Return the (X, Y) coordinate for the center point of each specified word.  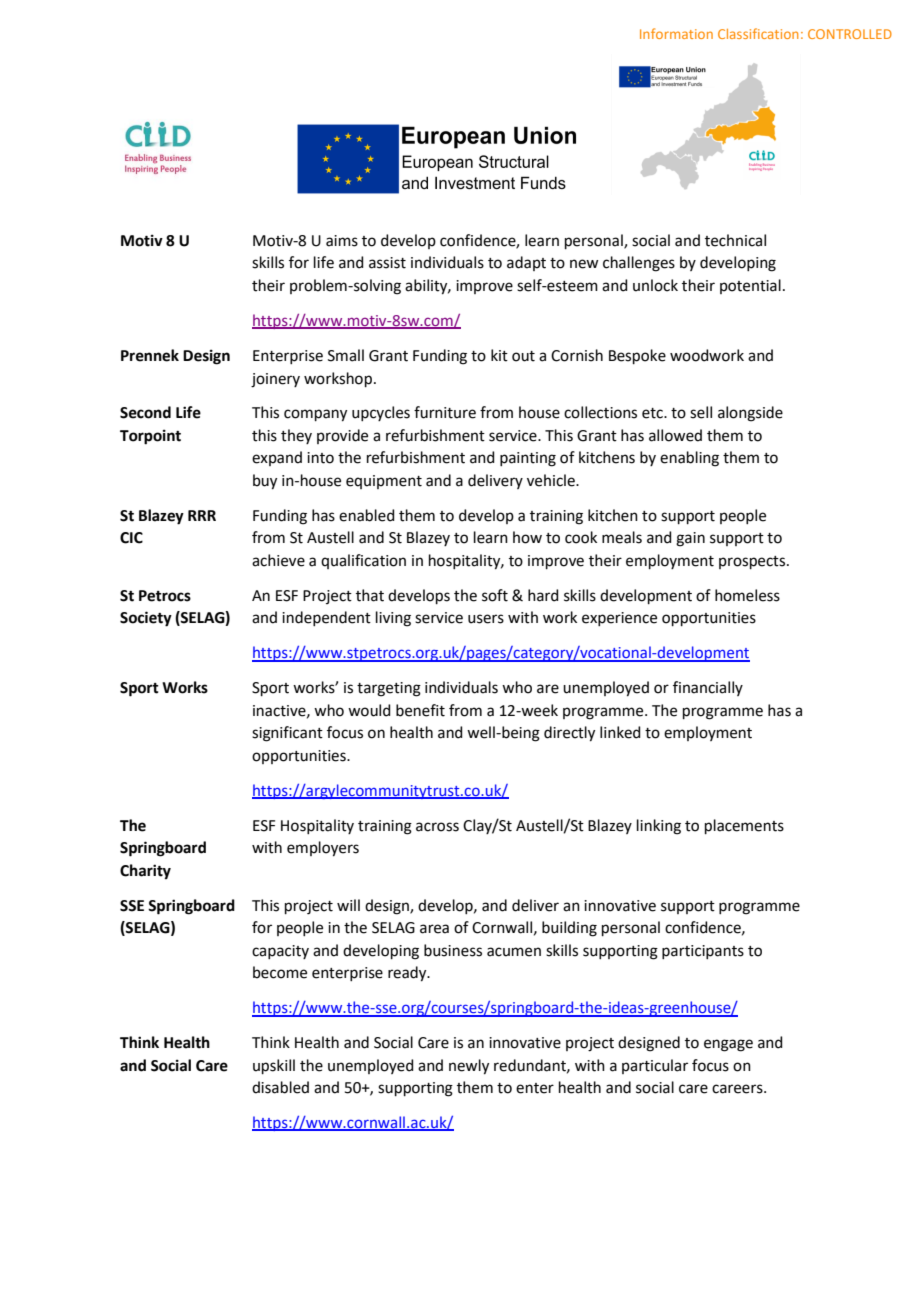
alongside (750, 414)
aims (342, 241)
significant (287, 734)
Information (676, 33)
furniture (445, 412)
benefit (420, 710)
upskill (274, 1066)
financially (708, 688)
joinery (275, 380)
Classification (758, 33)
